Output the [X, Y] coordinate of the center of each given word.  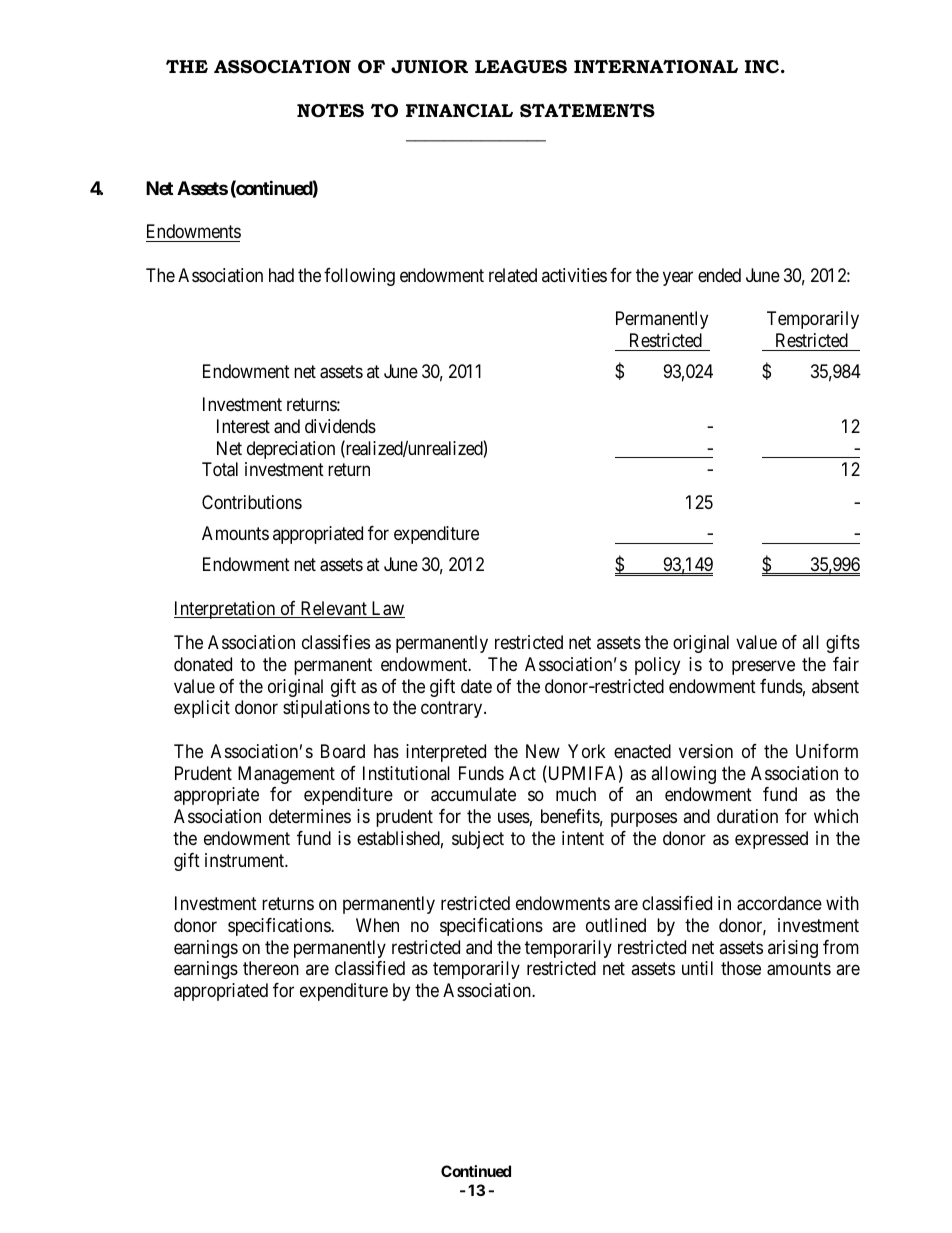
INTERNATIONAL [656, 66]
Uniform [827, 751]
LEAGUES [521, 67]
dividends [340, 426]
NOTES [330, 110]
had [281, 275]
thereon [271, 968]
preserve [763, 667]
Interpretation [226, 610]
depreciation [291, 450]
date [476, 686]
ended [719, 275]
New [543, 751]
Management [286, 775]
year [678, 278]
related [513, 275]
